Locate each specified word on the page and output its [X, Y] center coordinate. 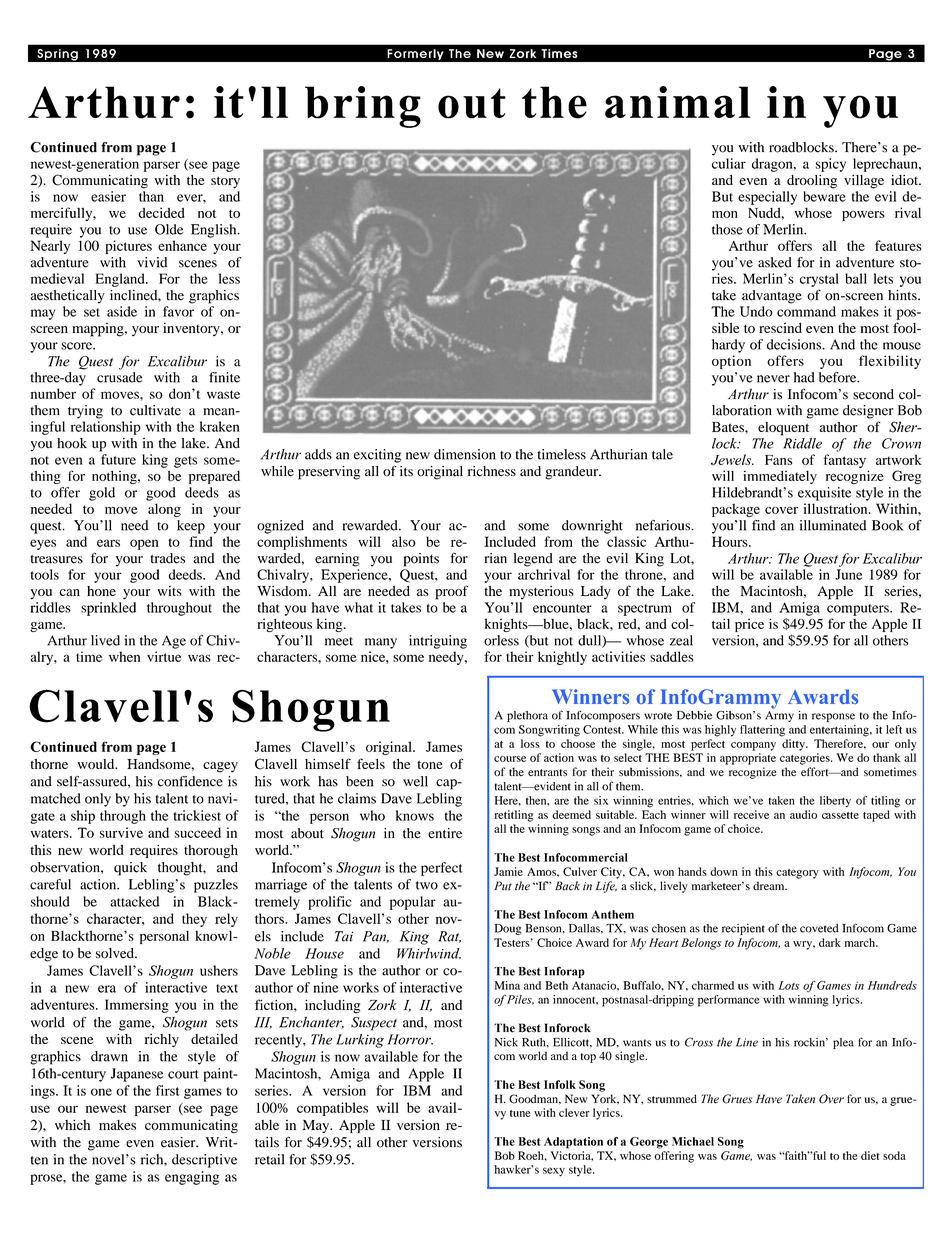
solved [116, 953]
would [97, 764]
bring [363, 107]
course [510, 759]
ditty [795, 745]
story [225, 183]
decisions [795, 344]
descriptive [204, 1161]
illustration [836, 508]
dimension [465, 454]
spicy [831, 165]
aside [122, 311]
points [421, 560]
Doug [508, 929]
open [144, 544]
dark [830, 942]
